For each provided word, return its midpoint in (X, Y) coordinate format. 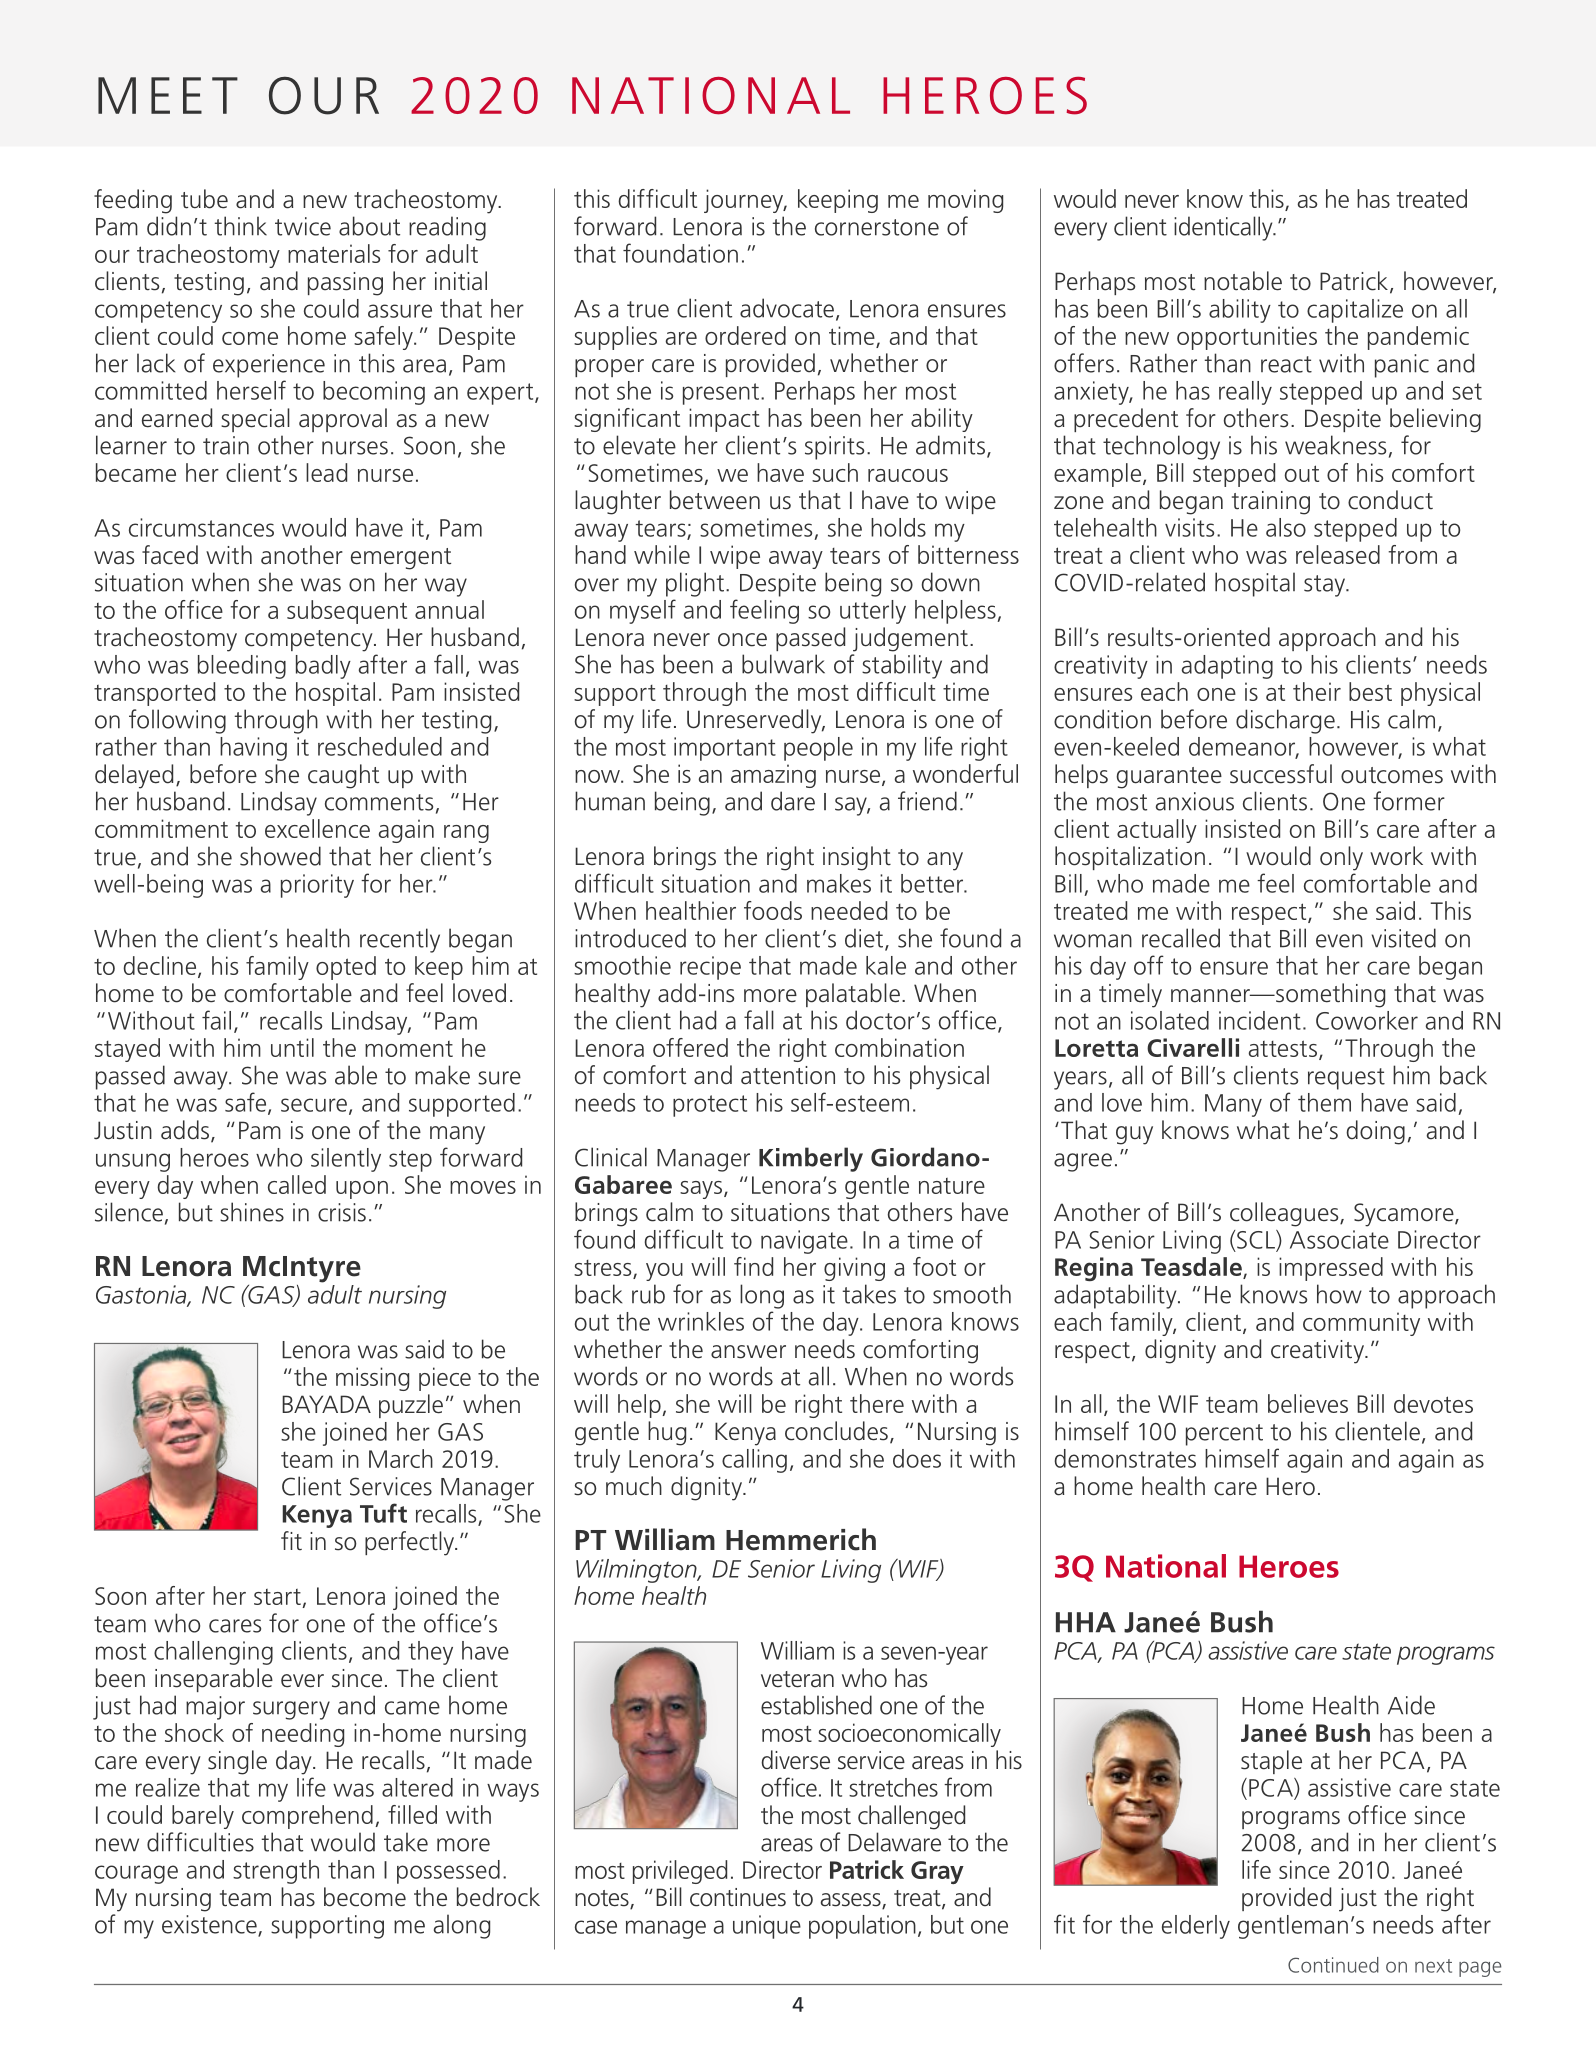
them (1324, 1102)
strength (276, 1872)
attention (788, 1075)
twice (303, 226)
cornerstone (877, 227)
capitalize (1355, 311)
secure (314, 1105)
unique (767, 1927)
